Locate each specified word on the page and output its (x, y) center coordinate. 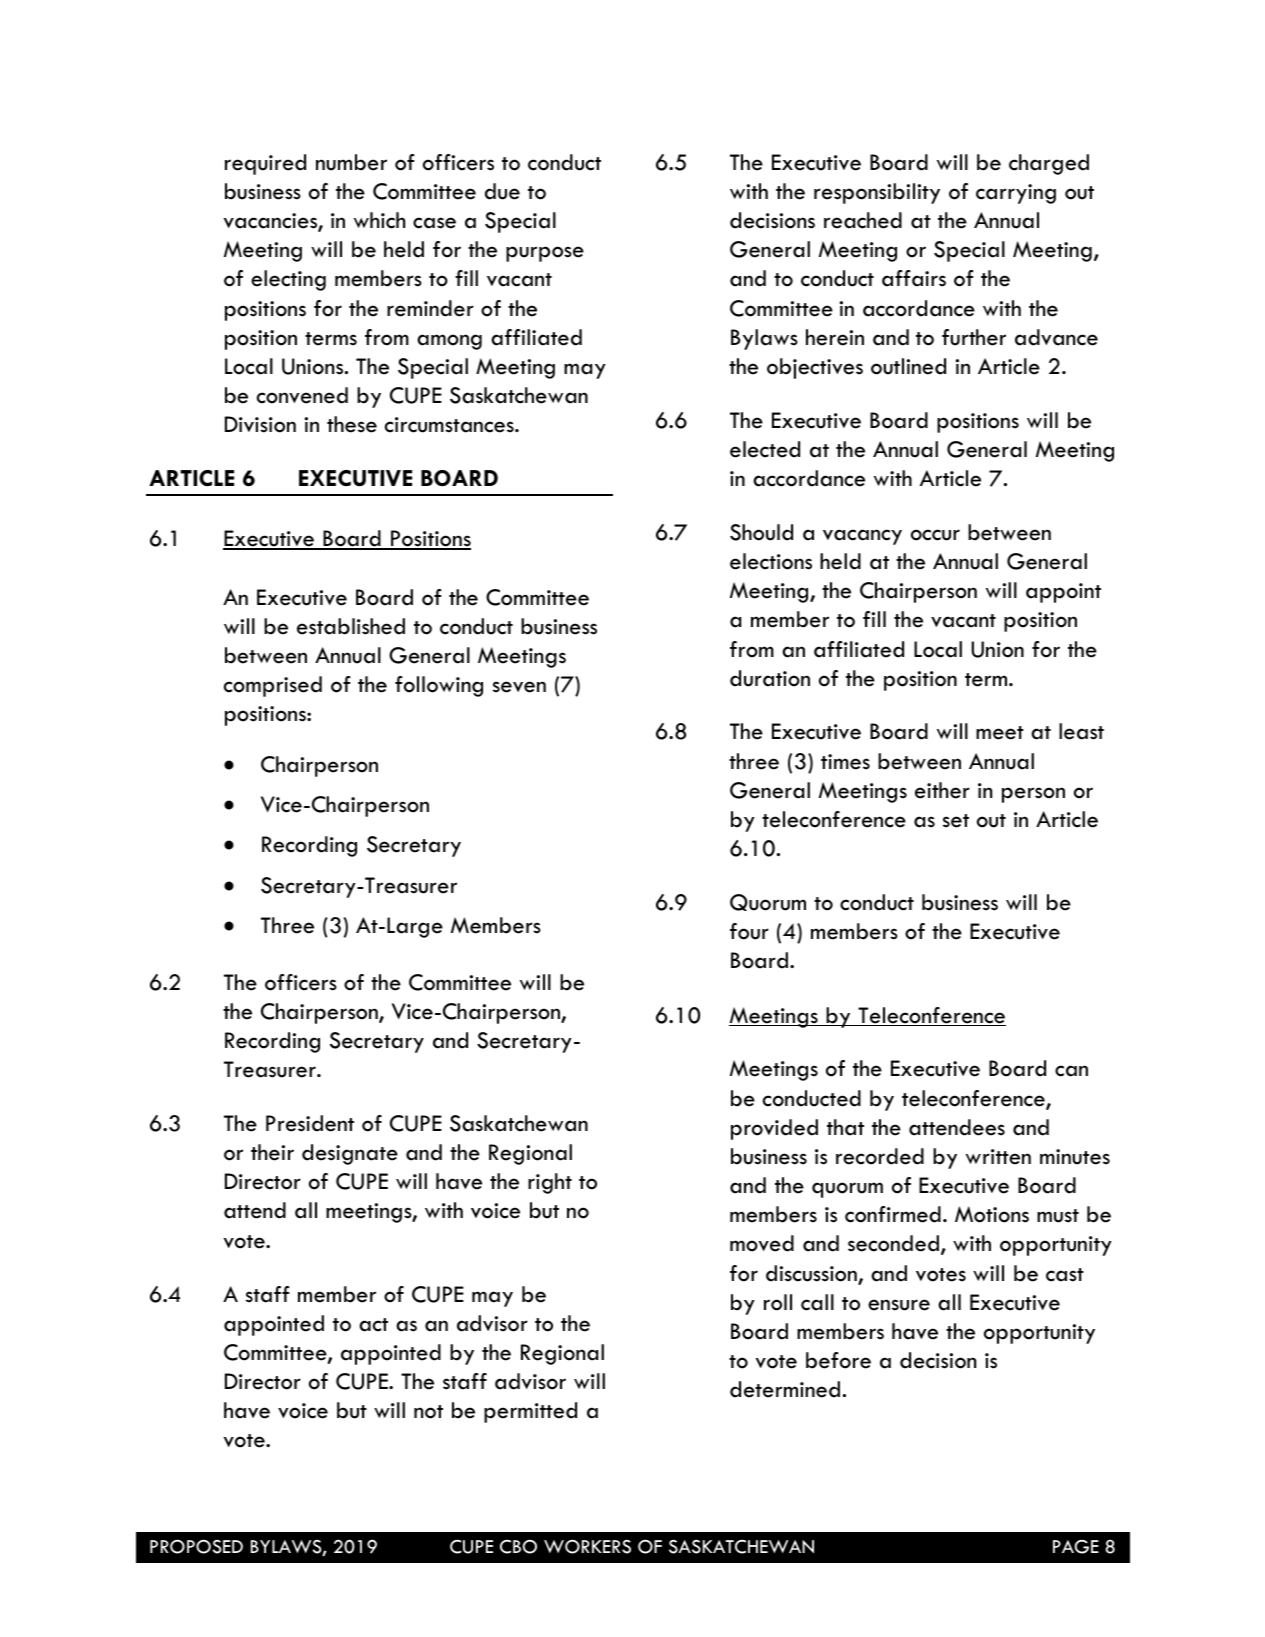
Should (761, 532)
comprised (273, 686)
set (956, 821)
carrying (1016, 194)
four (749, 931)
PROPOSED (196, 1546)
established (351, 626)
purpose (545, 254)
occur (935, 535)
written (998, 1157)
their (272, 1152)
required (265, 164)
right (550, 1183)
